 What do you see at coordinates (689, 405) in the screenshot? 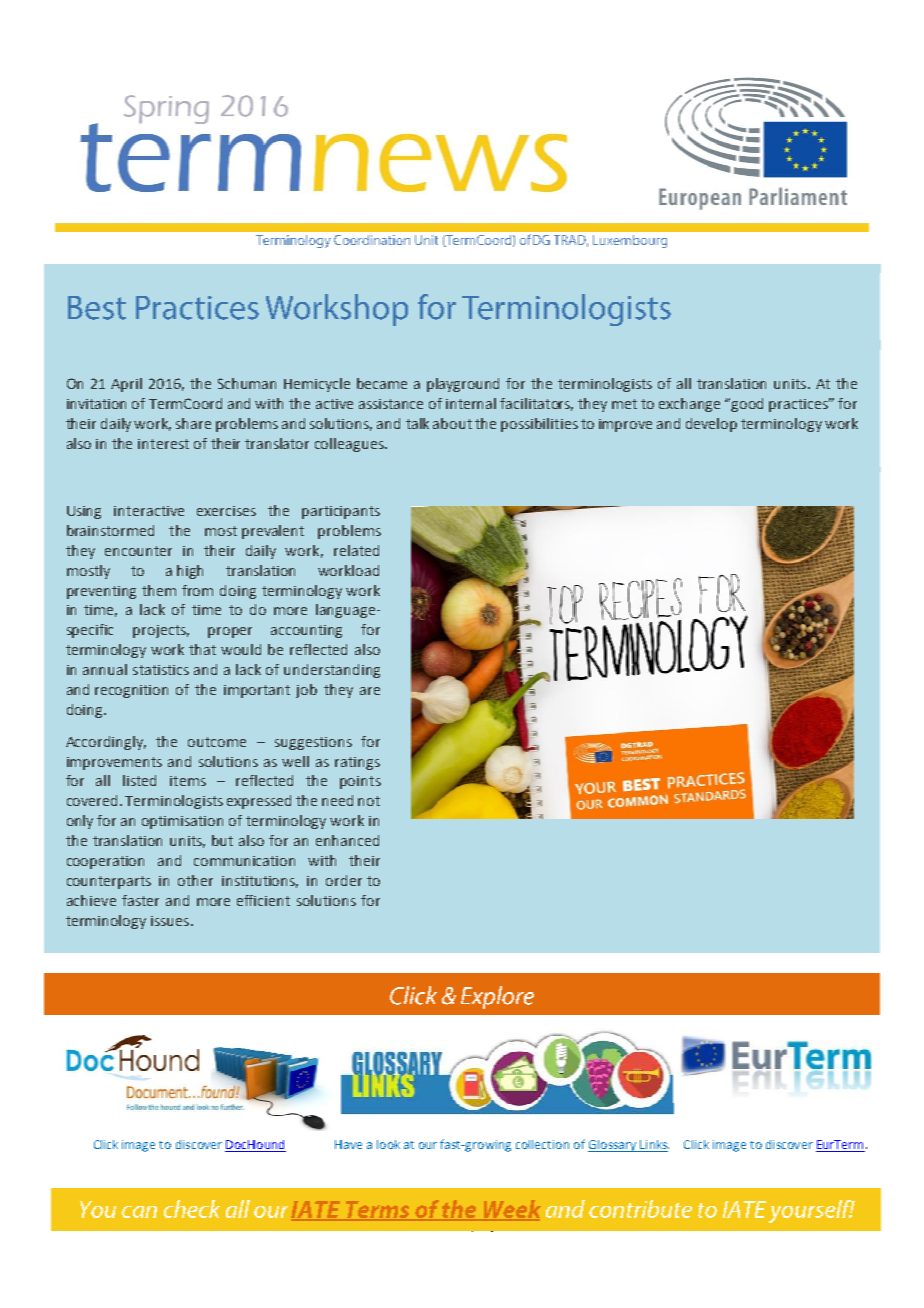
I see `exchange` at bounding box center [689, 405].
